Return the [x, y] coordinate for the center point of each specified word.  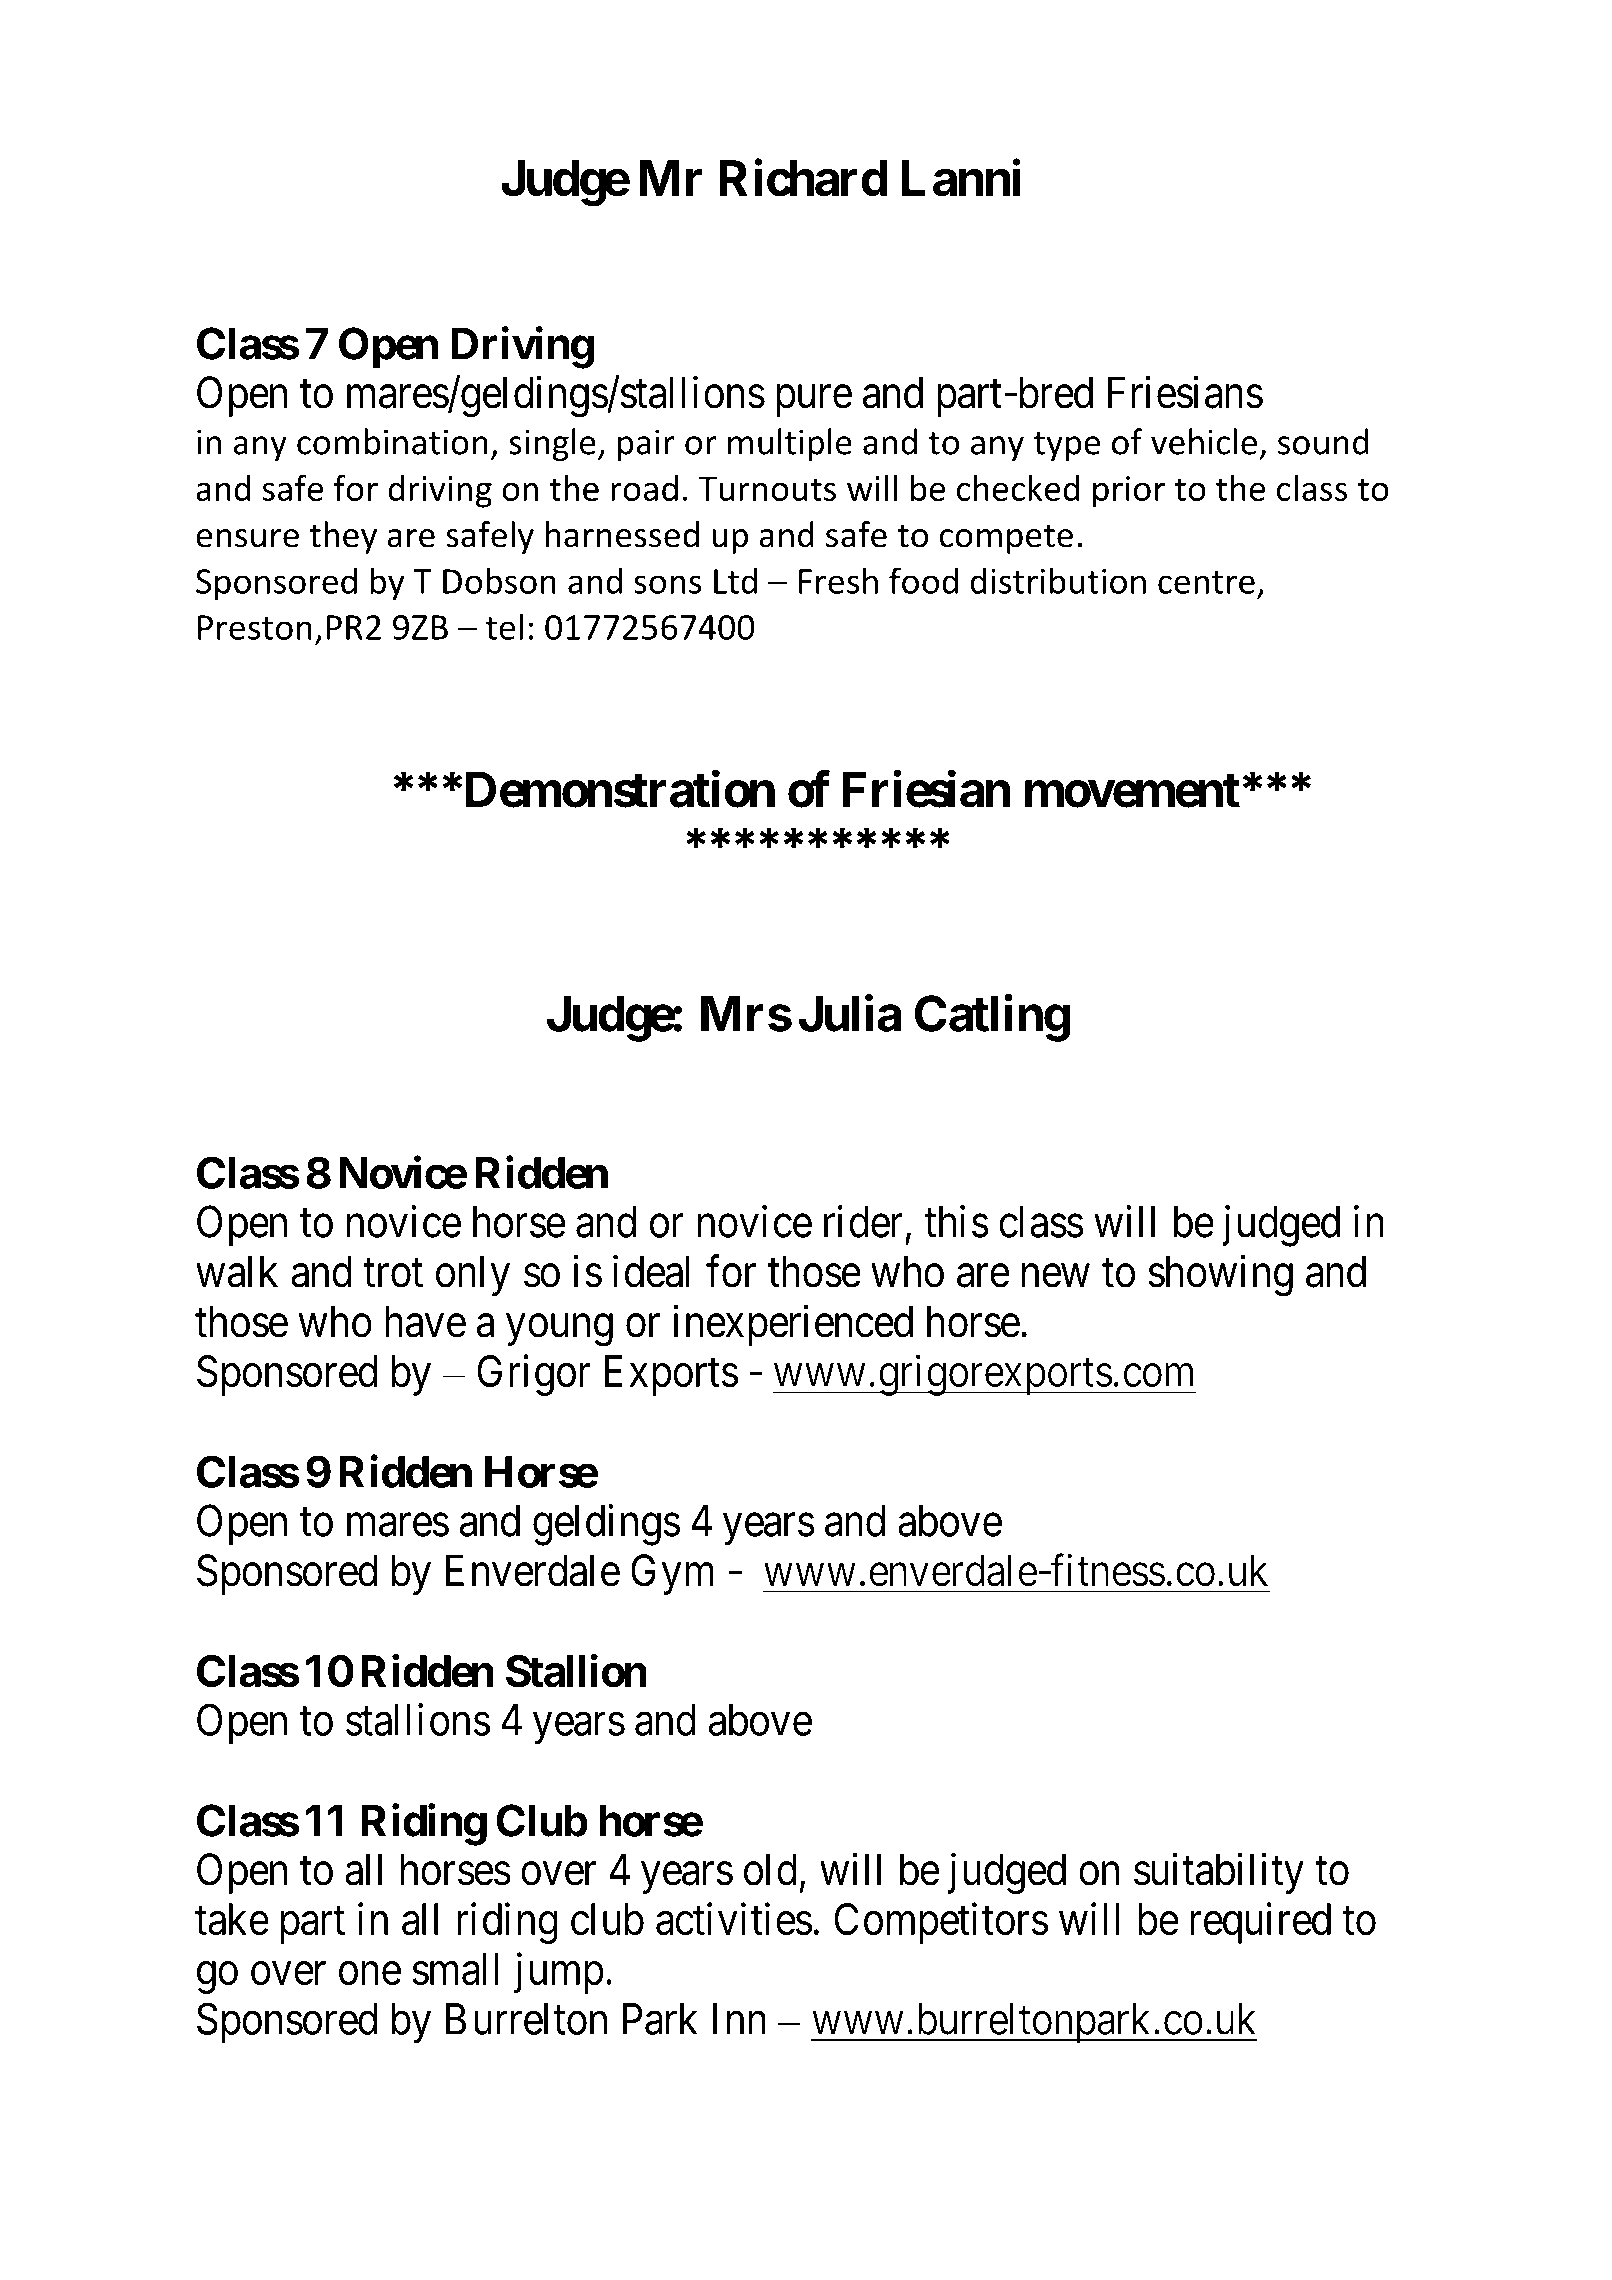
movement [1132, 791]
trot [393, 1274]
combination [392, 441]
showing [1220, 1276]
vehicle [1204, 441]
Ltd [735, 580]
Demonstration [618, 789]
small [455, 1969]
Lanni [961, 178]
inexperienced [793, 1325]
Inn [739, 2019]
